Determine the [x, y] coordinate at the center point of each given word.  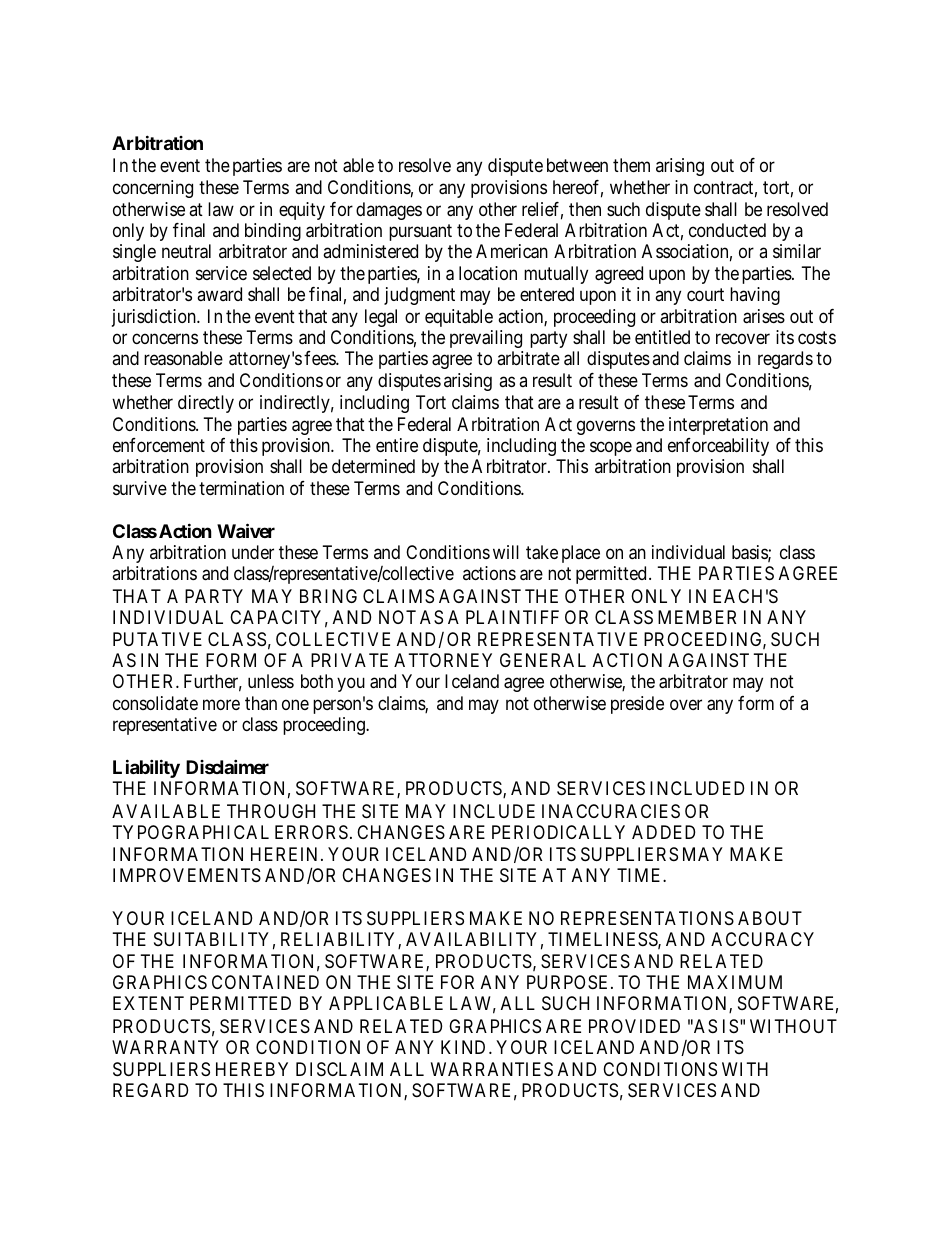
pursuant [420, 232]
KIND [463, 1047]
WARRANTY [165, 1047]
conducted [727, 230]
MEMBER [697, 617]
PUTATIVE [157, 639]
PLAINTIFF [512, 617]
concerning [153, 189]
